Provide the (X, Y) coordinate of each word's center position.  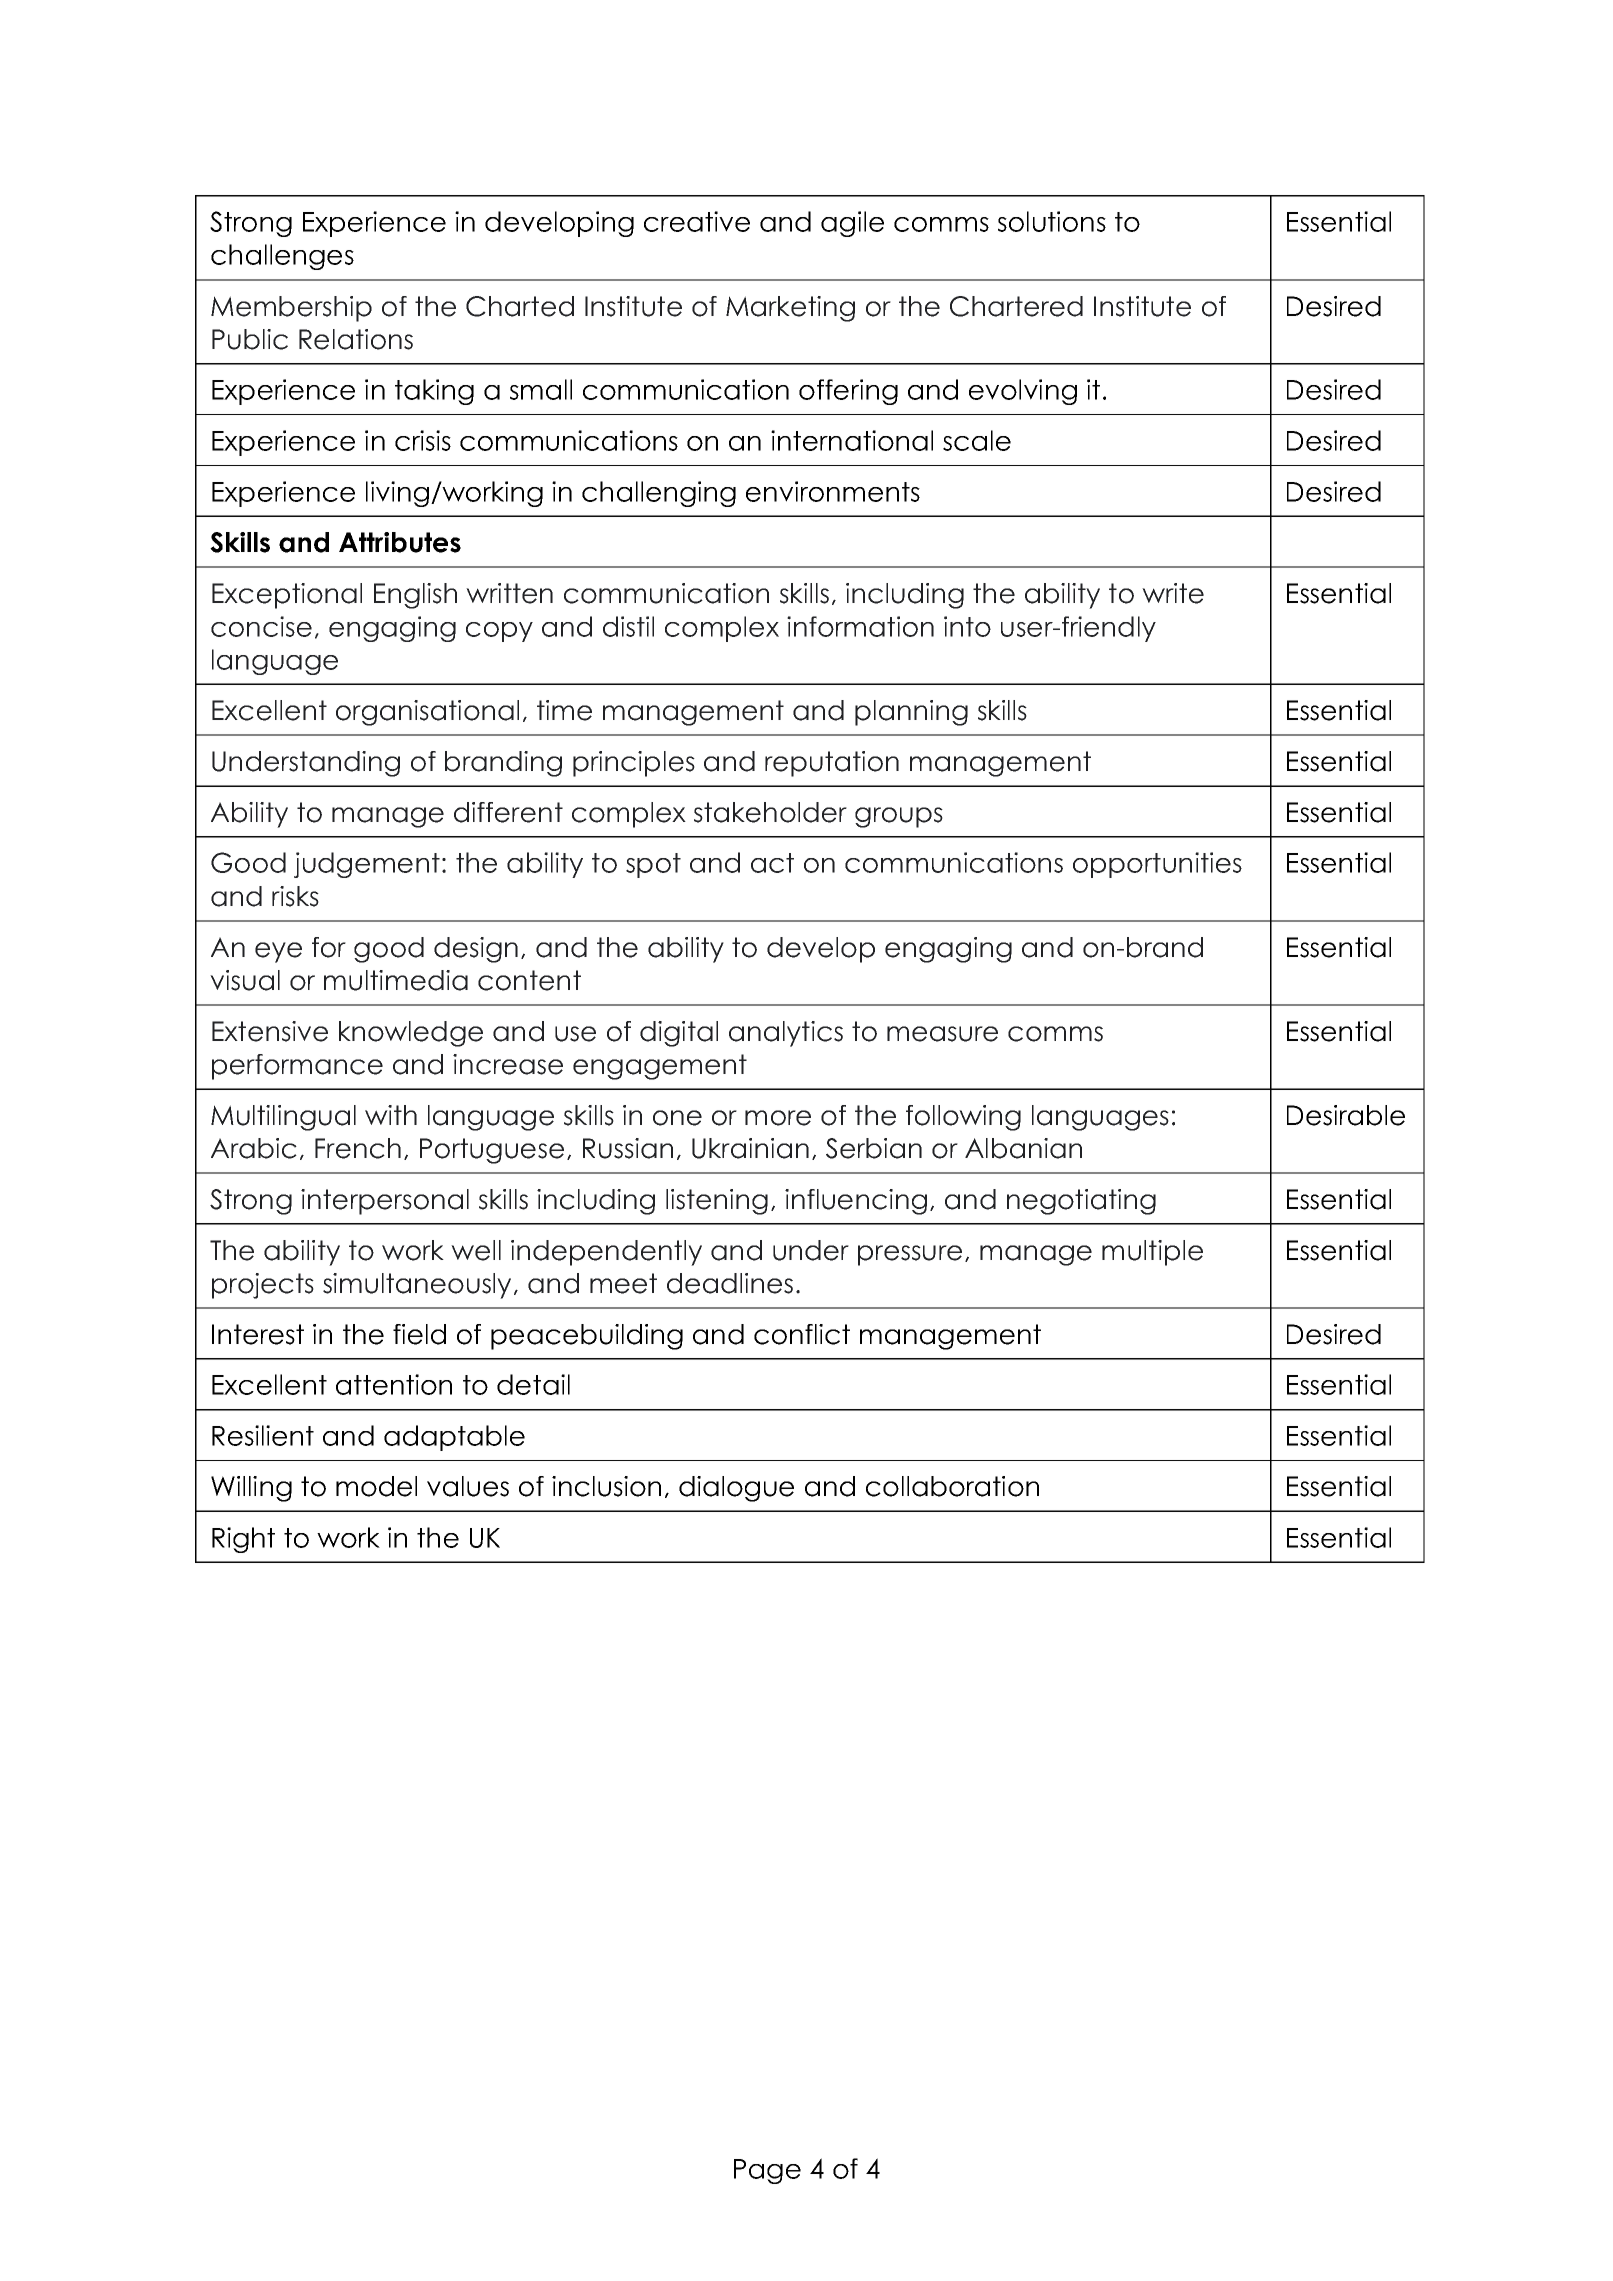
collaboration (952, 1486)
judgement (367, 865)
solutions (1052, 221)
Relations (356, 339)
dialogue (736, 1489)
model (376, 1486)
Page (767, 2171)
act (772, 863)
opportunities (1157, 865)
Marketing (790, 309)
